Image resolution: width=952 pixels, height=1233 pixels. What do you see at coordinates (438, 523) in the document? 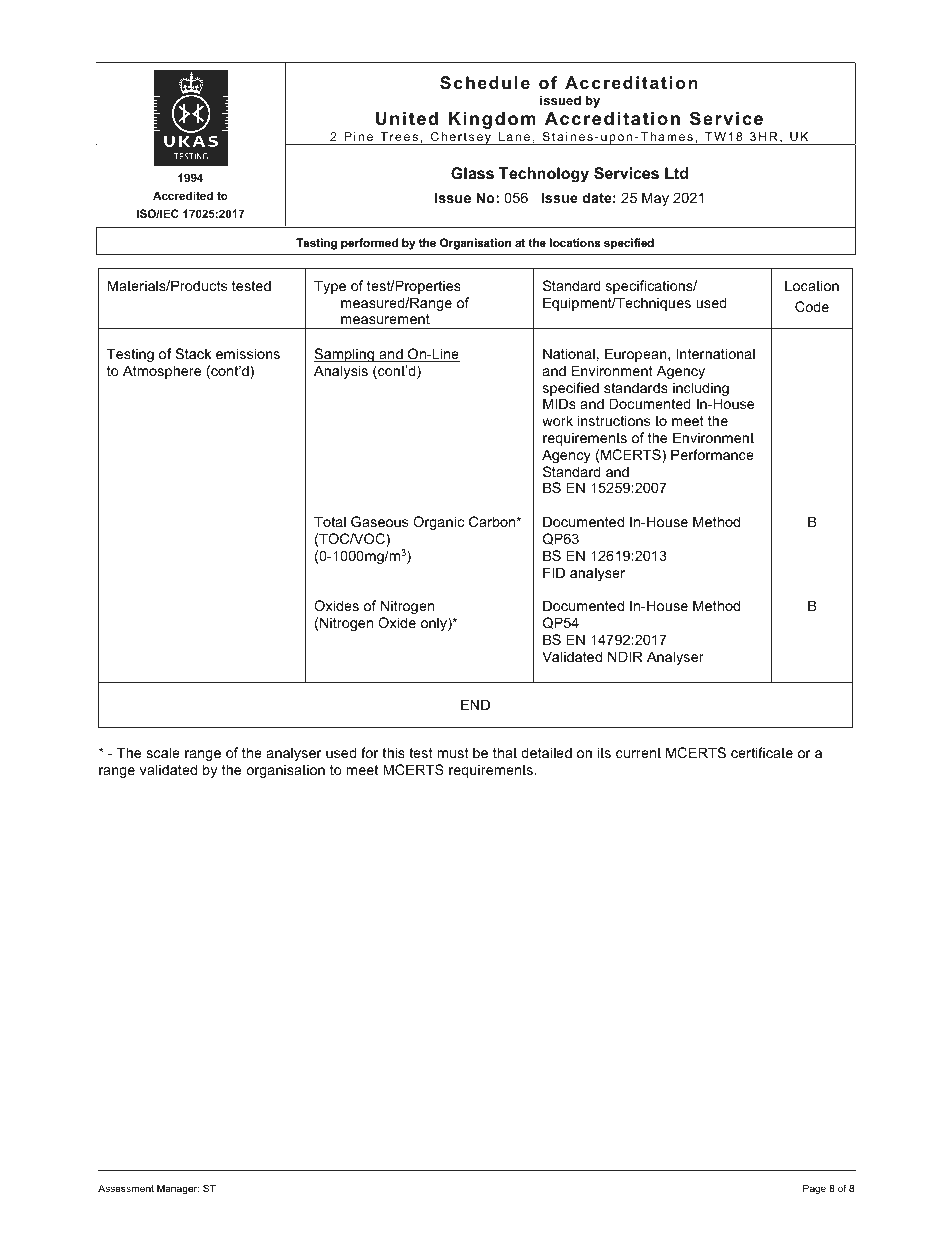
I see `Organic` at bounding box center [438, 523].
